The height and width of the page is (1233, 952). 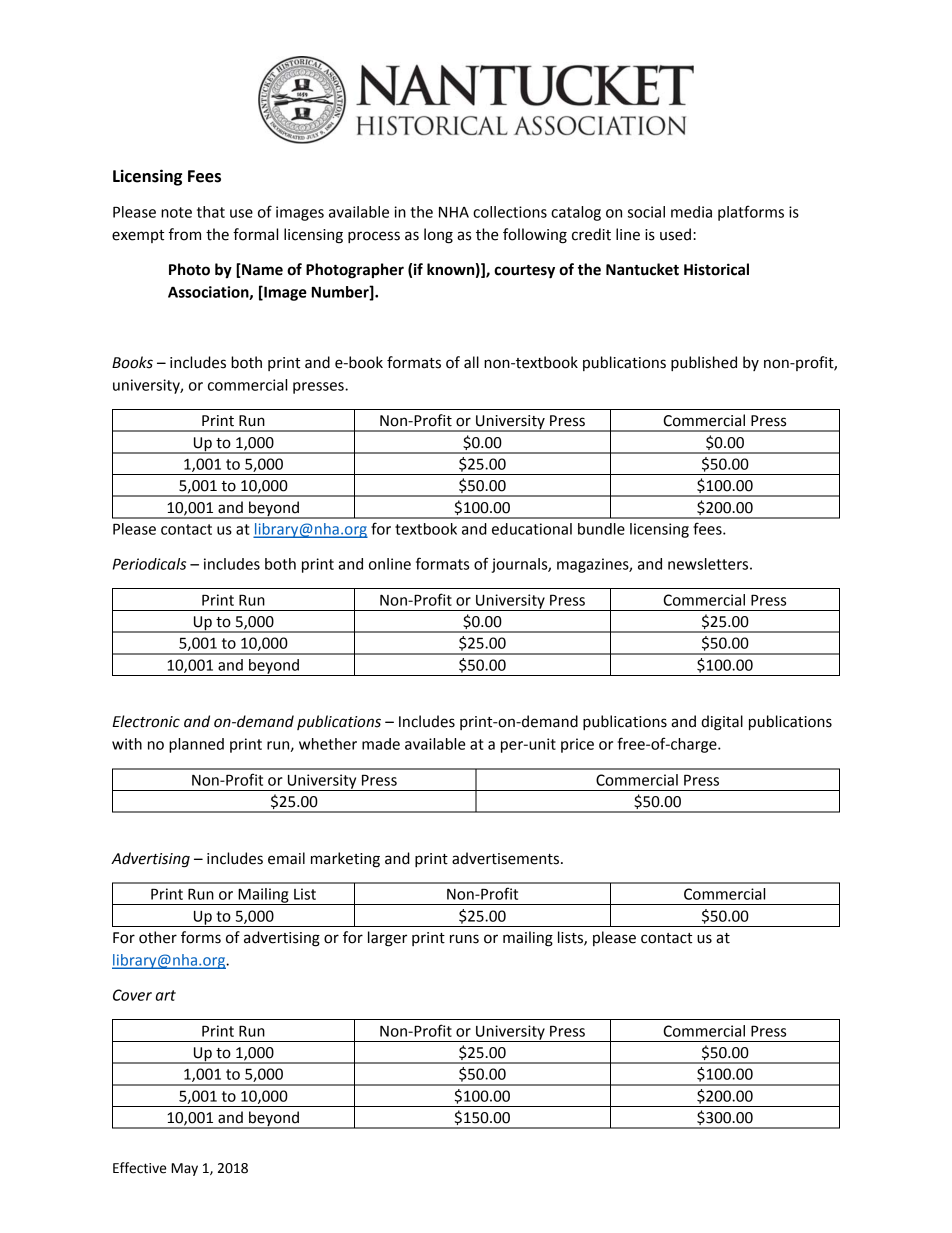 I want to click on from, so click(x=185, y=234).
